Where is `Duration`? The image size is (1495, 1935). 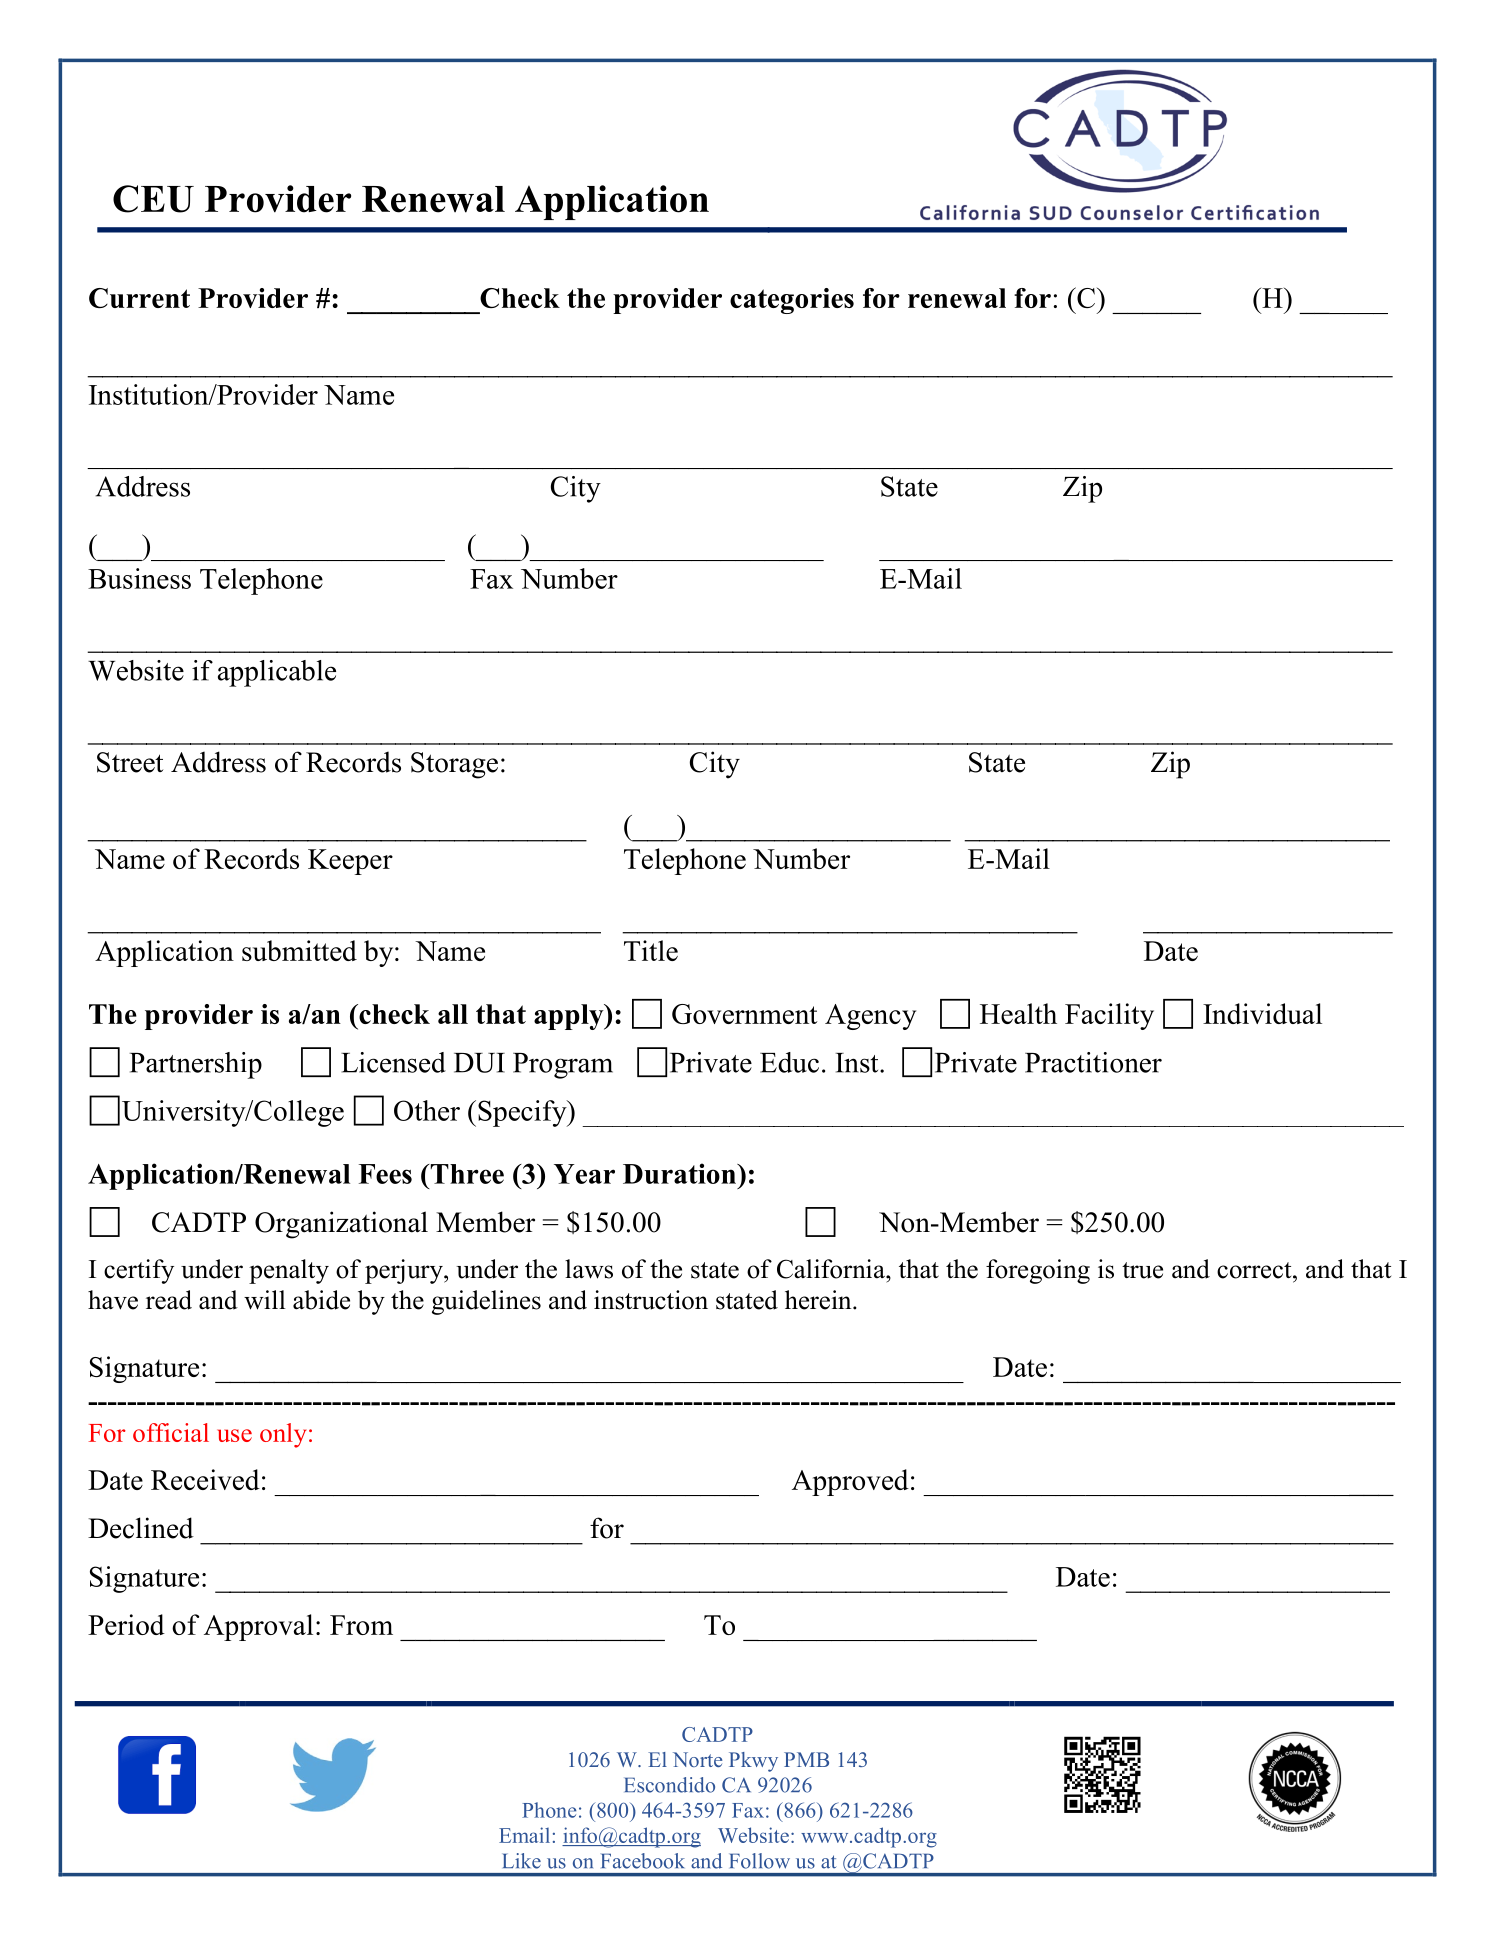
Duration is located at coordinates (680, 1173).
